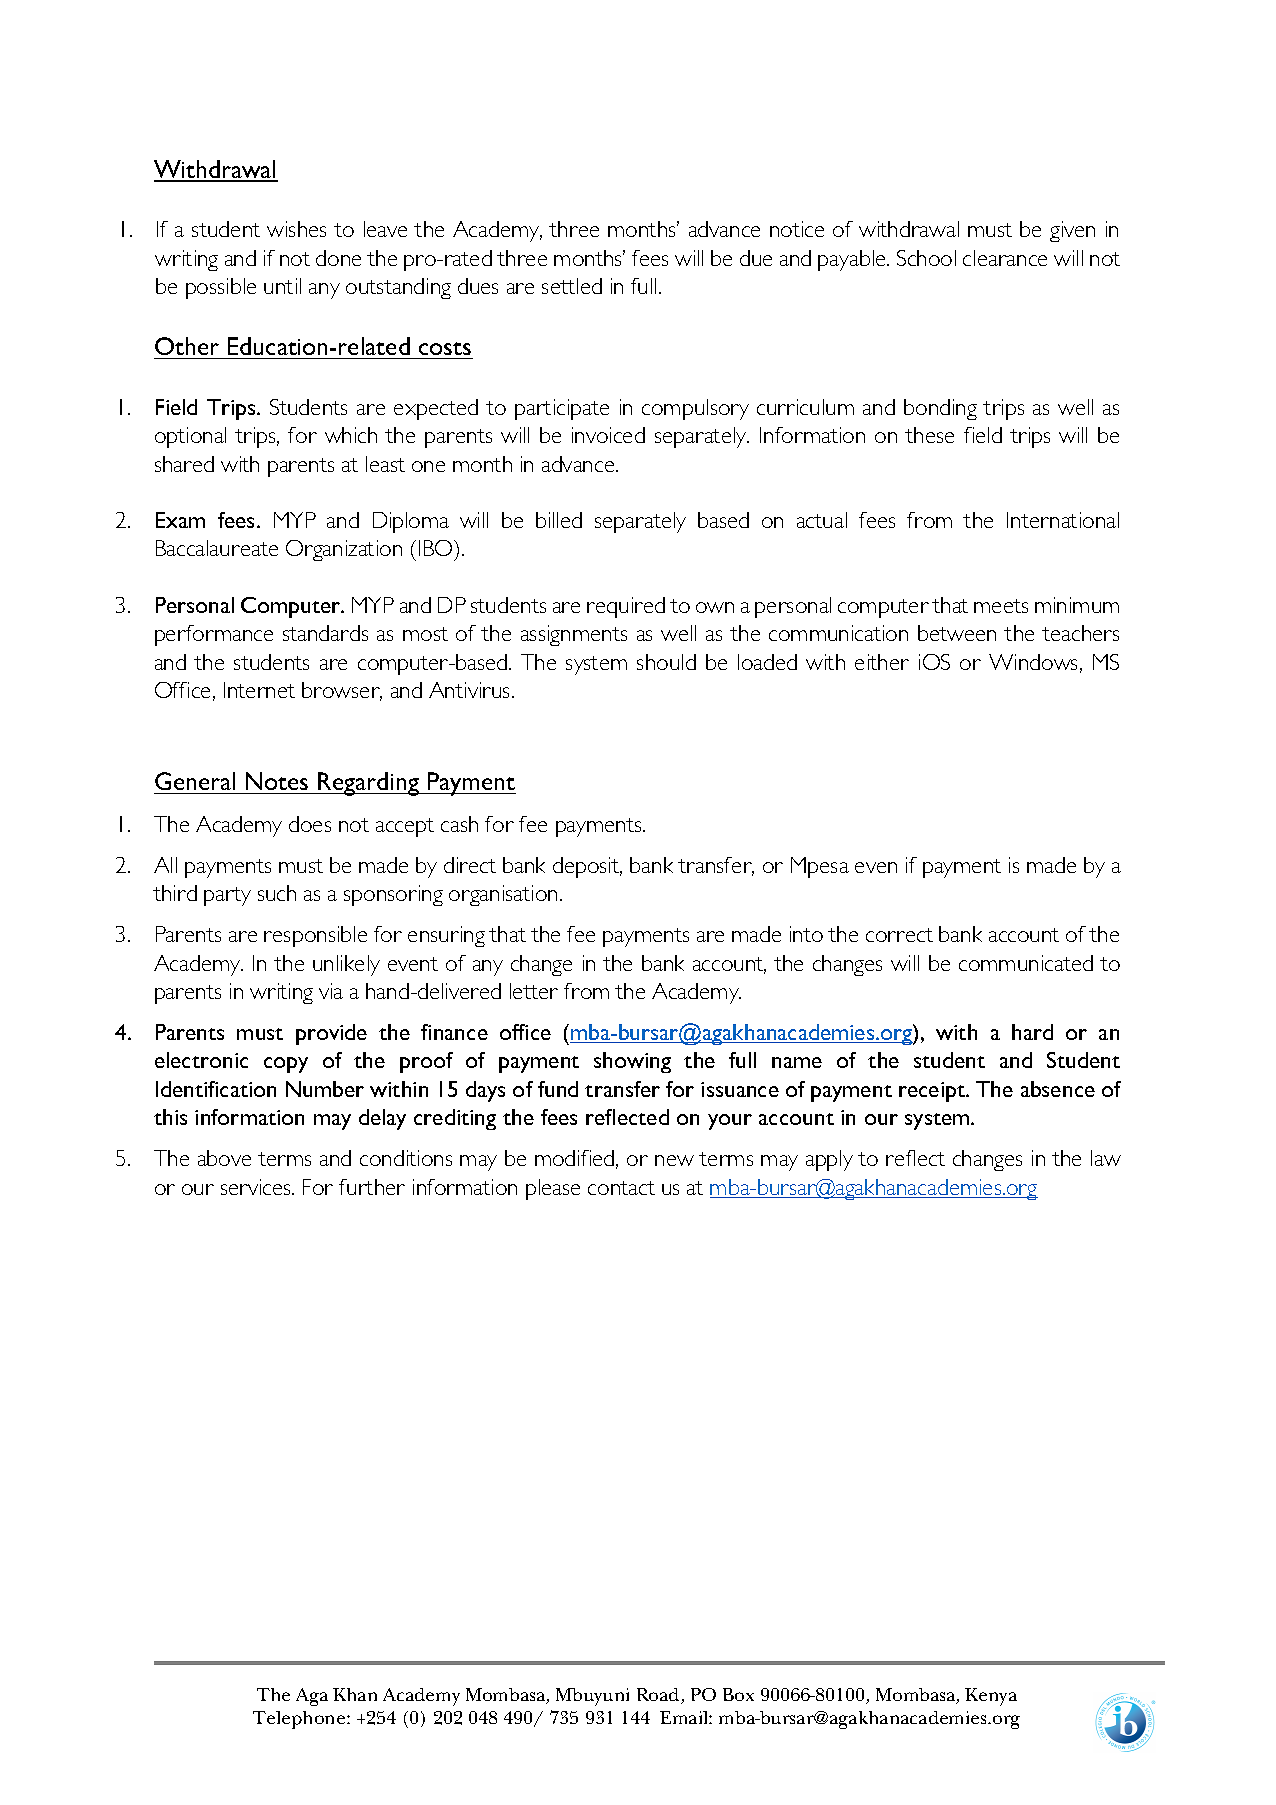 This screenshot has height=1805, width=1276. What do you see at coordinates (331, 991) in the screenshot?
I see `via` at bounding box center [331, 991].
